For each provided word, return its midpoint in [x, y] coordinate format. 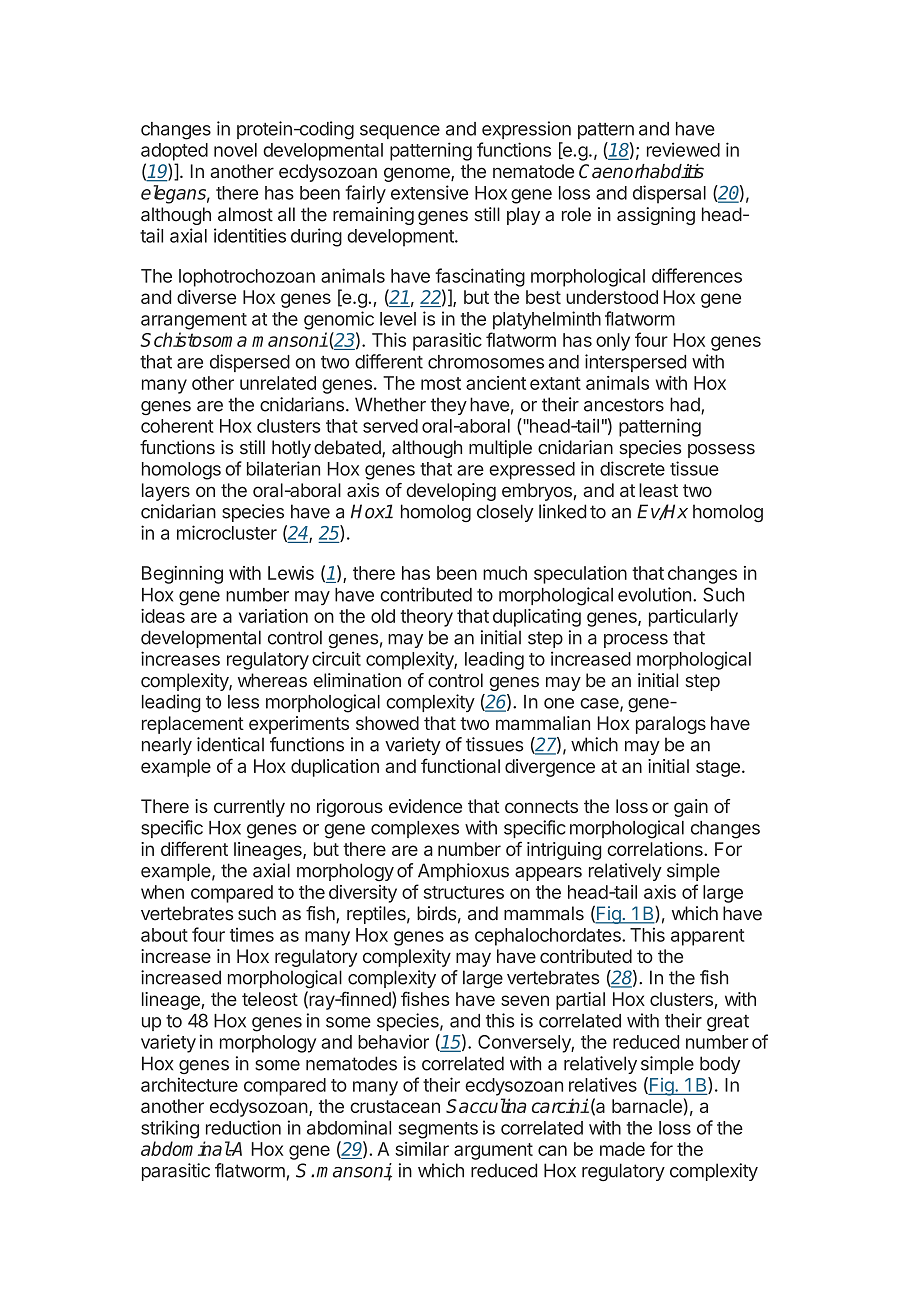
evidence [425, 806]
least [658, 490]
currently [249, 808]
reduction [243, 1127]
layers [166, 492]
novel [235, 150]
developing [451, 492]
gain [691, 808]
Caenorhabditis [641, 171]
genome [418, 174]
